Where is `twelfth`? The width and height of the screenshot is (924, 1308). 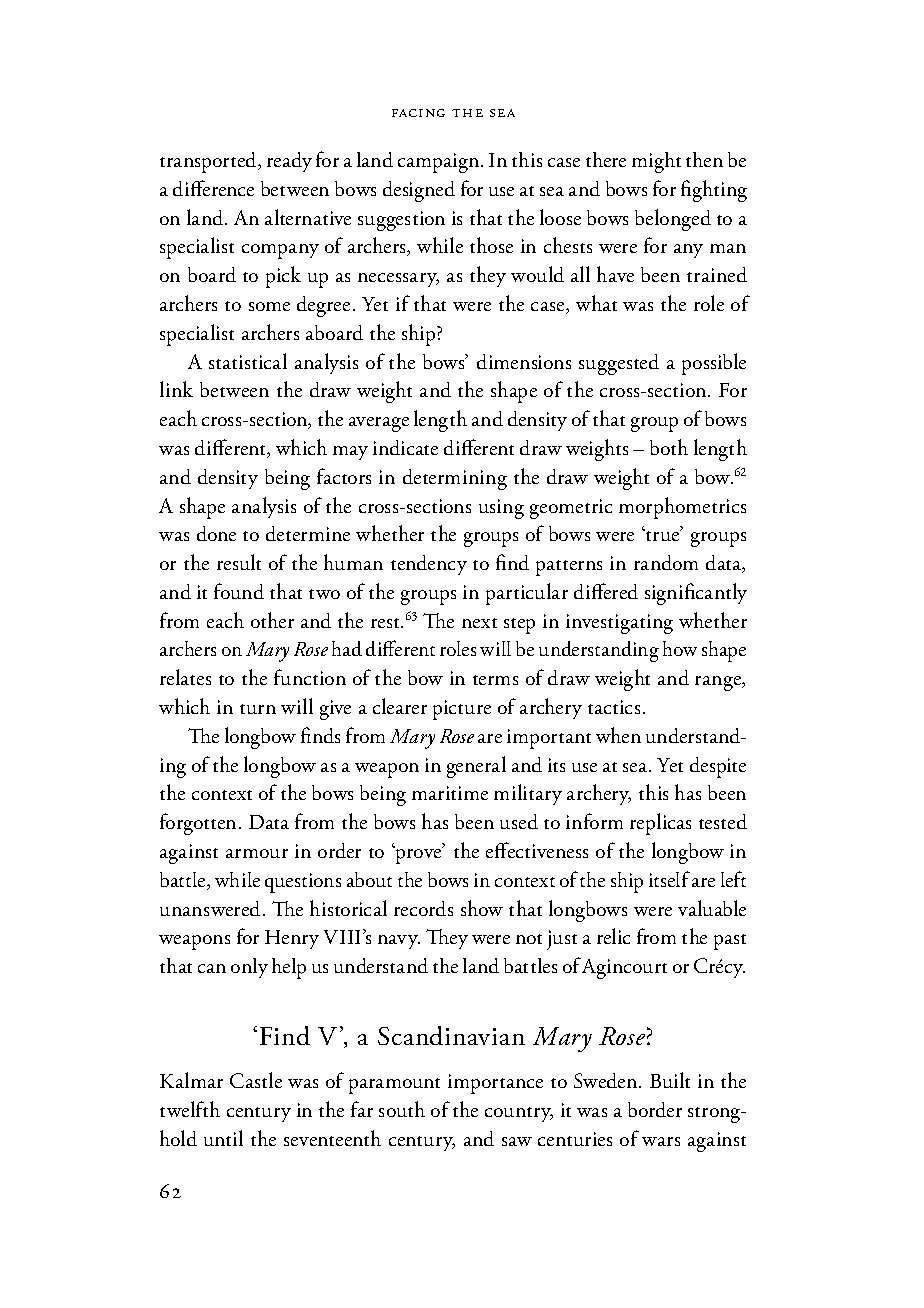 twelfth is located at coordinates (190, 1109).
